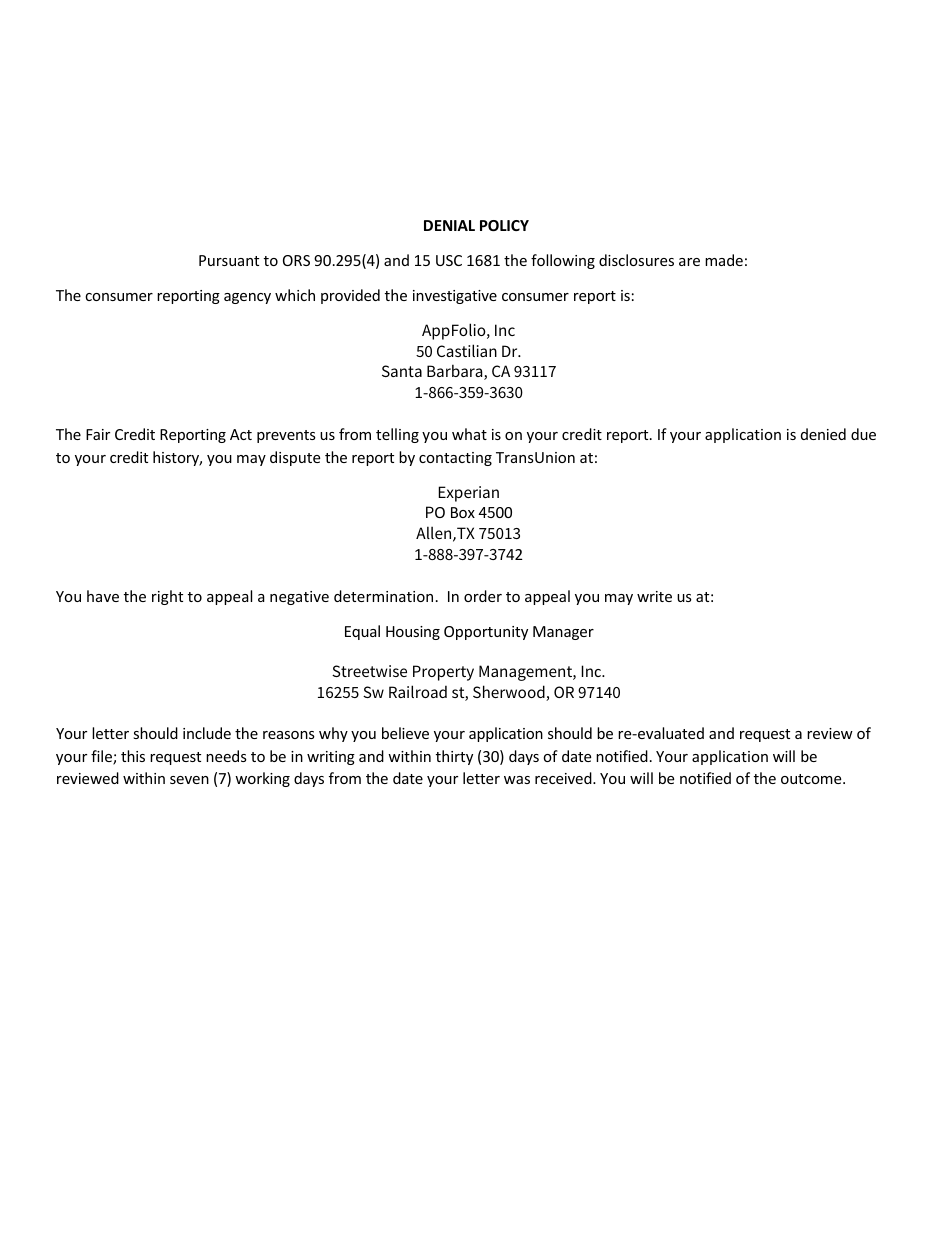 This document has height=1233, width=952. I want to click on thirty, so click(454, 757).
